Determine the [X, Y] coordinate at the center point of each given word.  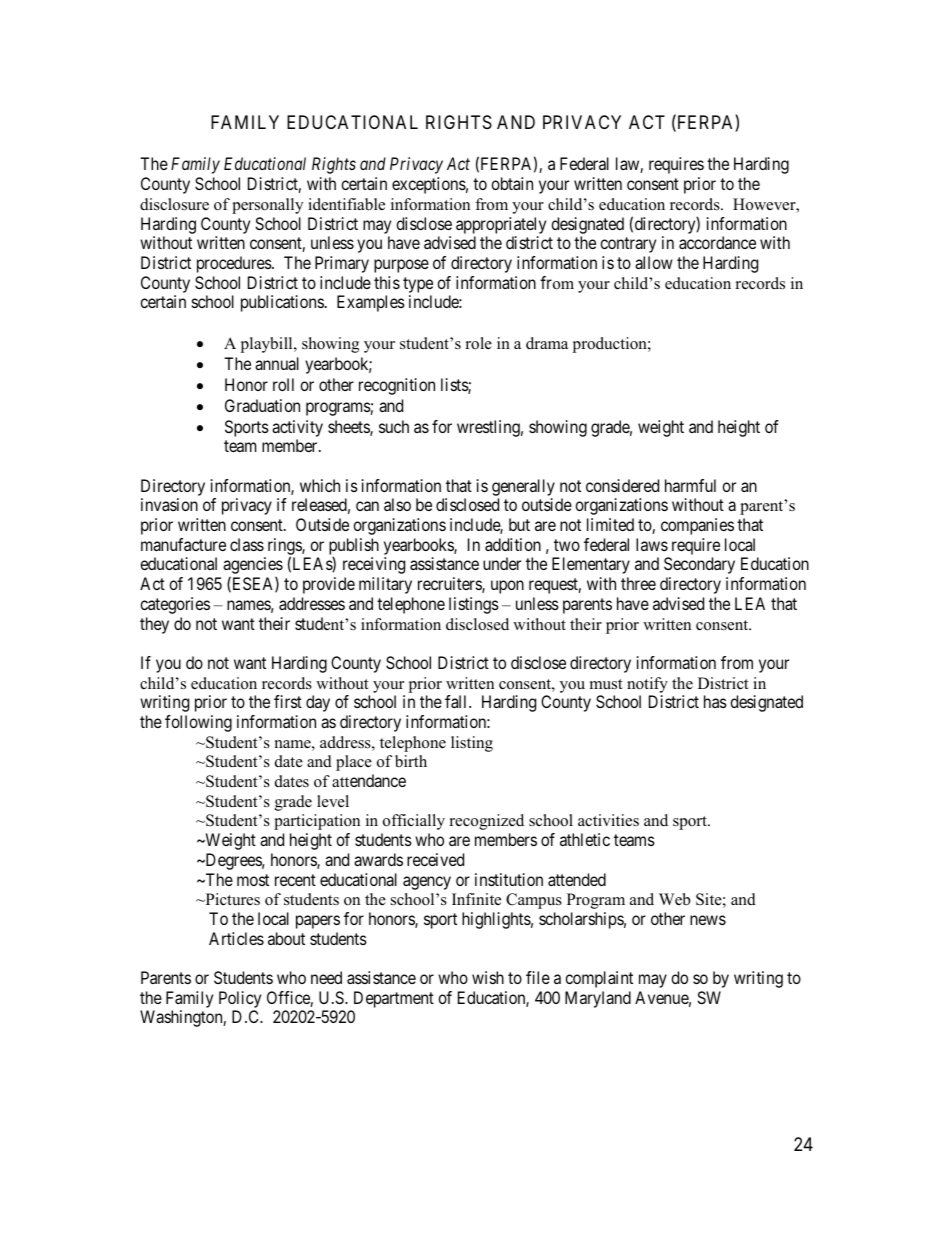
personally [267, 206]
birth [411, 761]
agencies [253, 567]
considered [622, 485]
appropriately [501, 225]
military [385, 585]
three [638, 583]
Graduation [262, 405]
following [198, 723]
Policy [240, 1001]
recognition [397, 386]
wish [488, 977]
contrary [628, 245]
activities [608, 820]
